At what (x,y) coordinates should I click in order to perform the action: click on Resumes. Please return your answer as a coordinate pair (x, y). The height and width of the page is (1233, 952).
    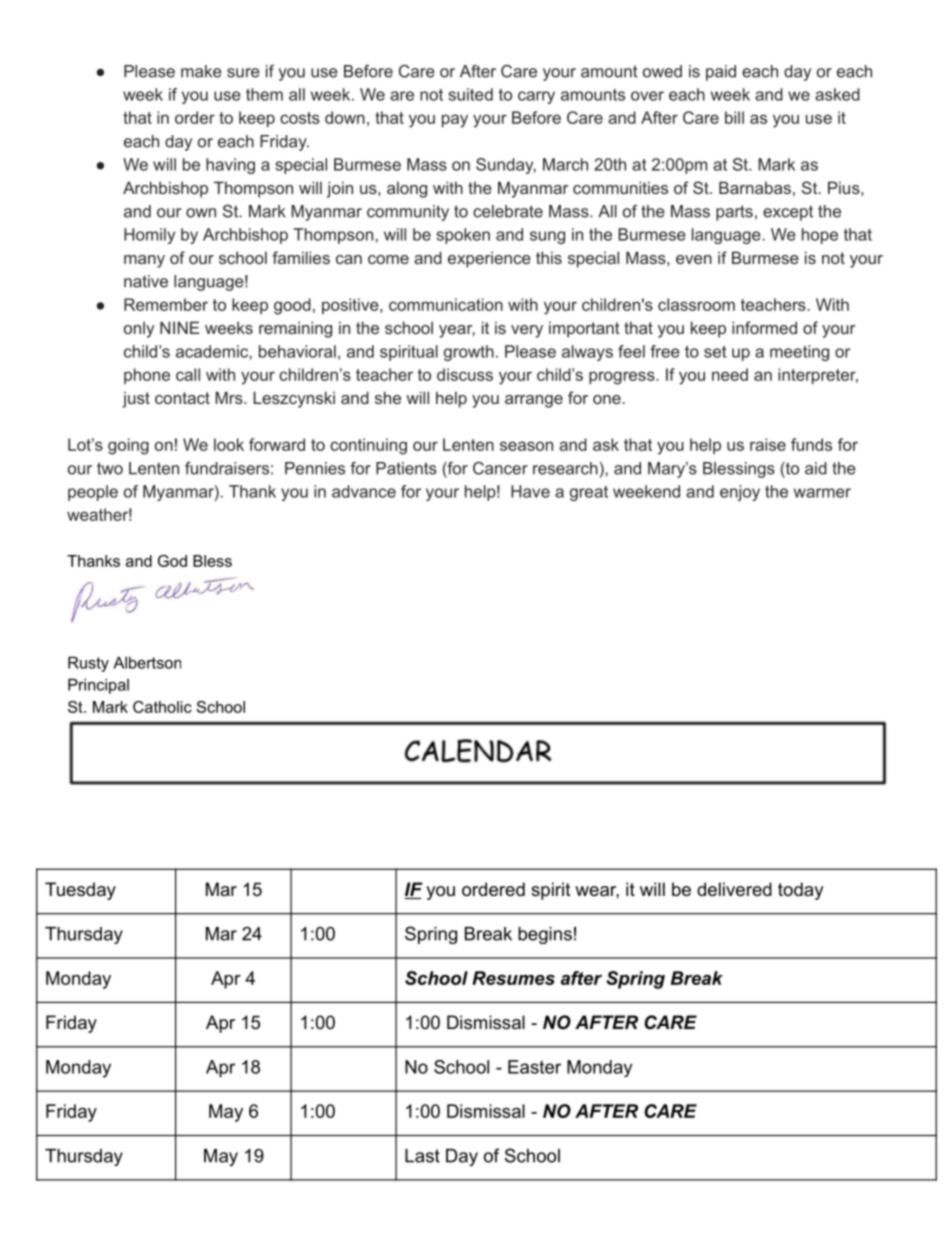
    Looking at the image, I should click on (513, 978).
